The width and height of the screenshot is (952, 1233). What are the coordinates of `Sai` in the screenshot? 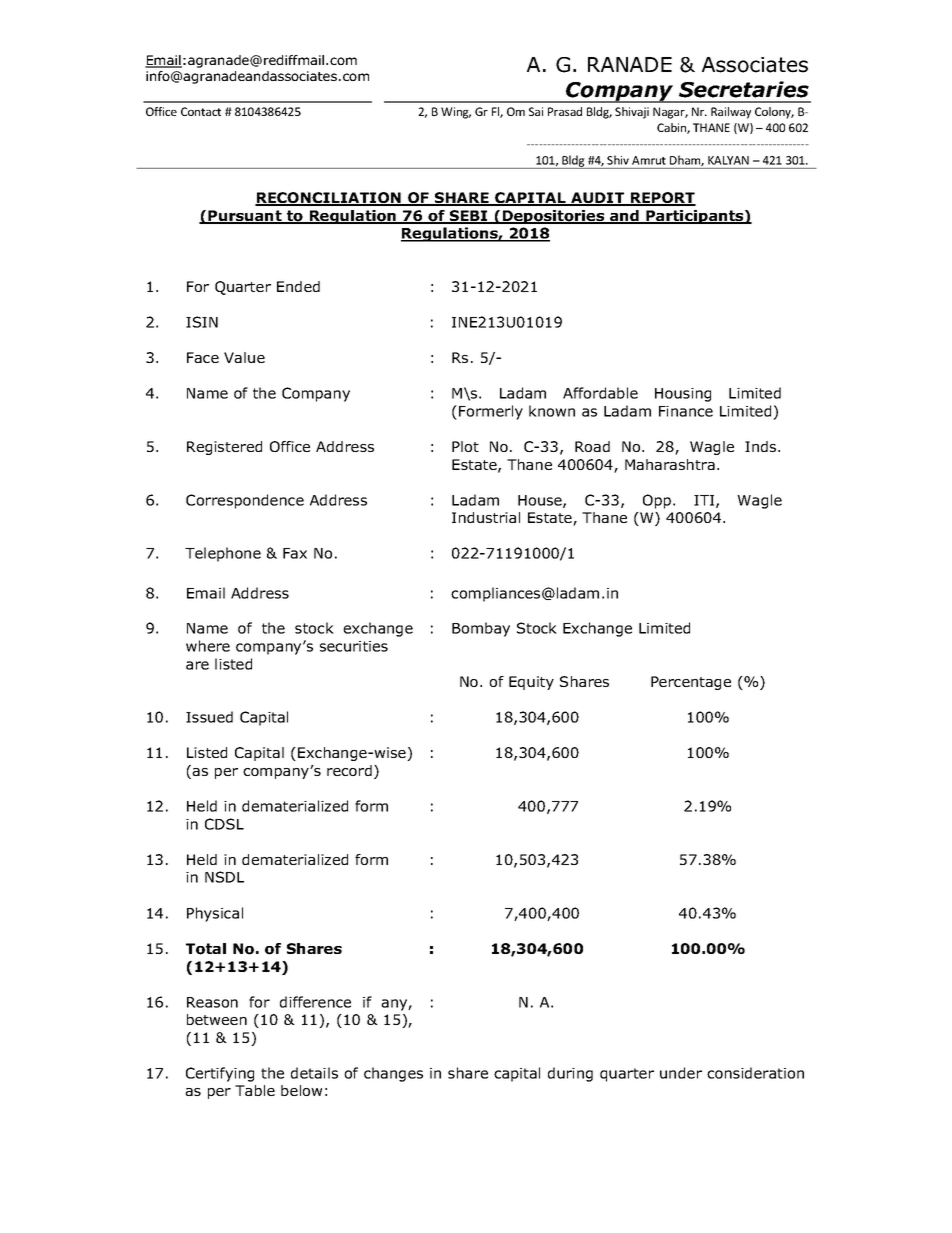 It's located at (536, 111).
